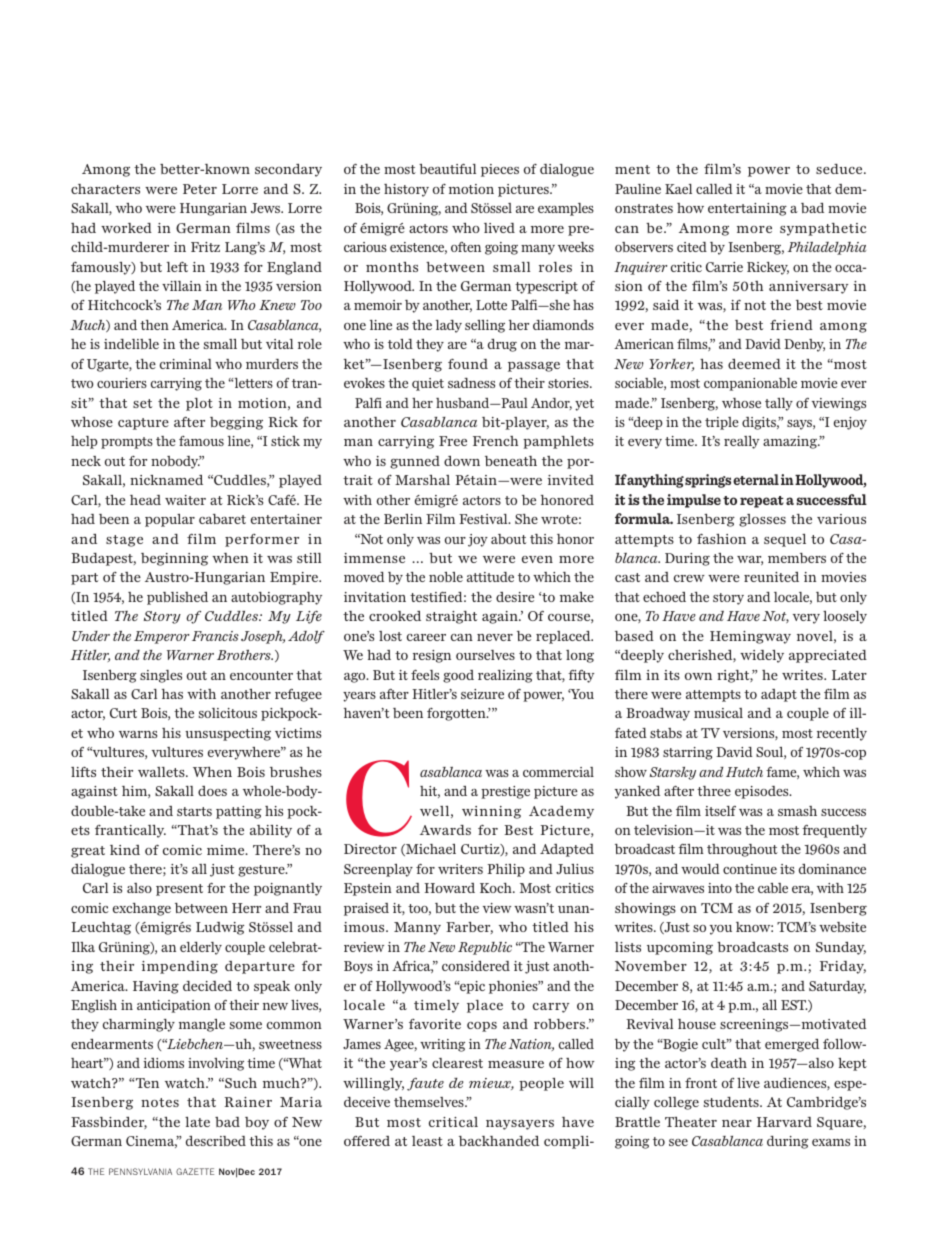 This screenshot has width=952, height=1237. Describe the element at coordinates (447, 169) in the screenshot. I see `beautiful` at that location.
